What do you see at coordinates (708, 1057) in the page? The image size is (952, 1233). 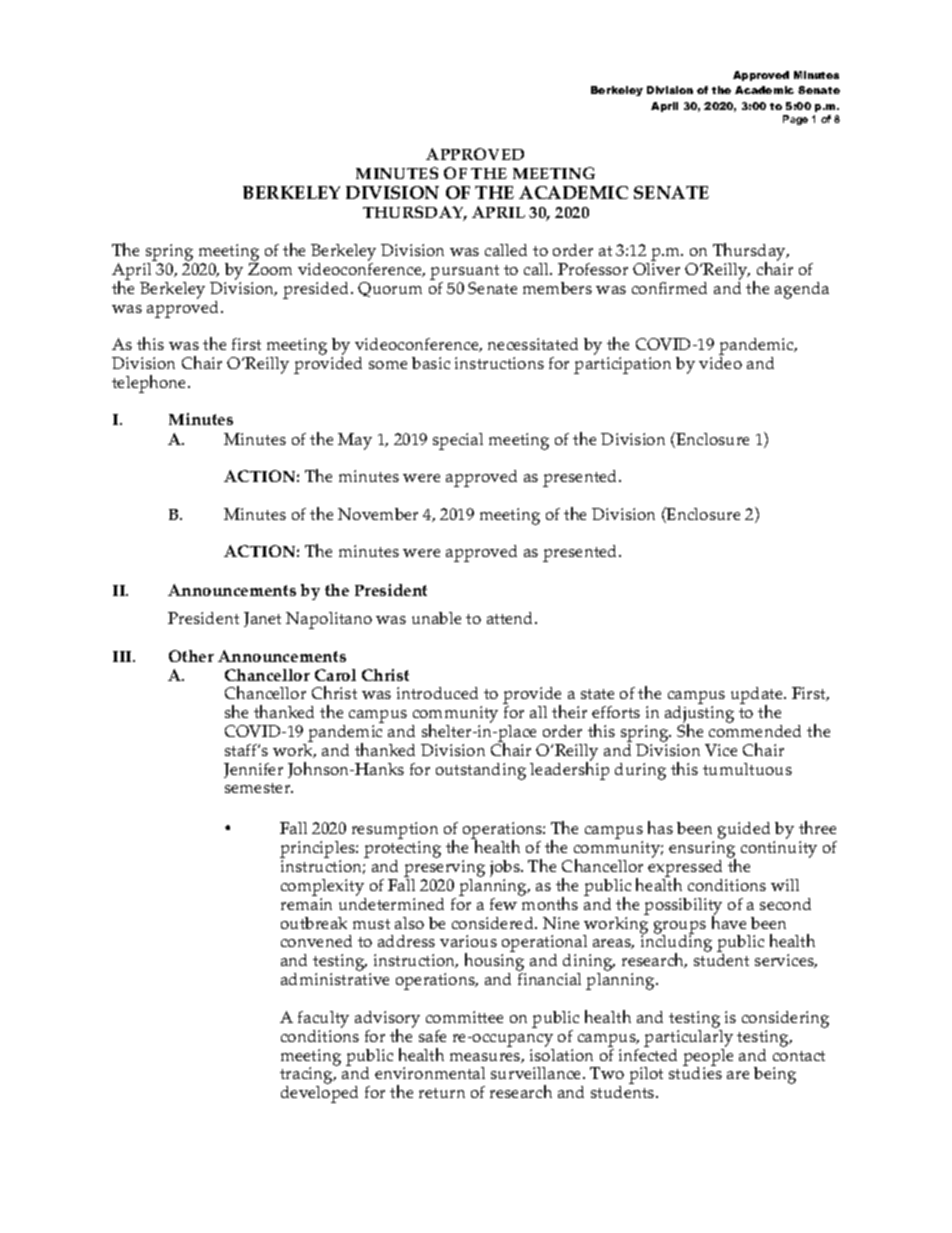 I see `people` at bounding box center [708, 1057].
